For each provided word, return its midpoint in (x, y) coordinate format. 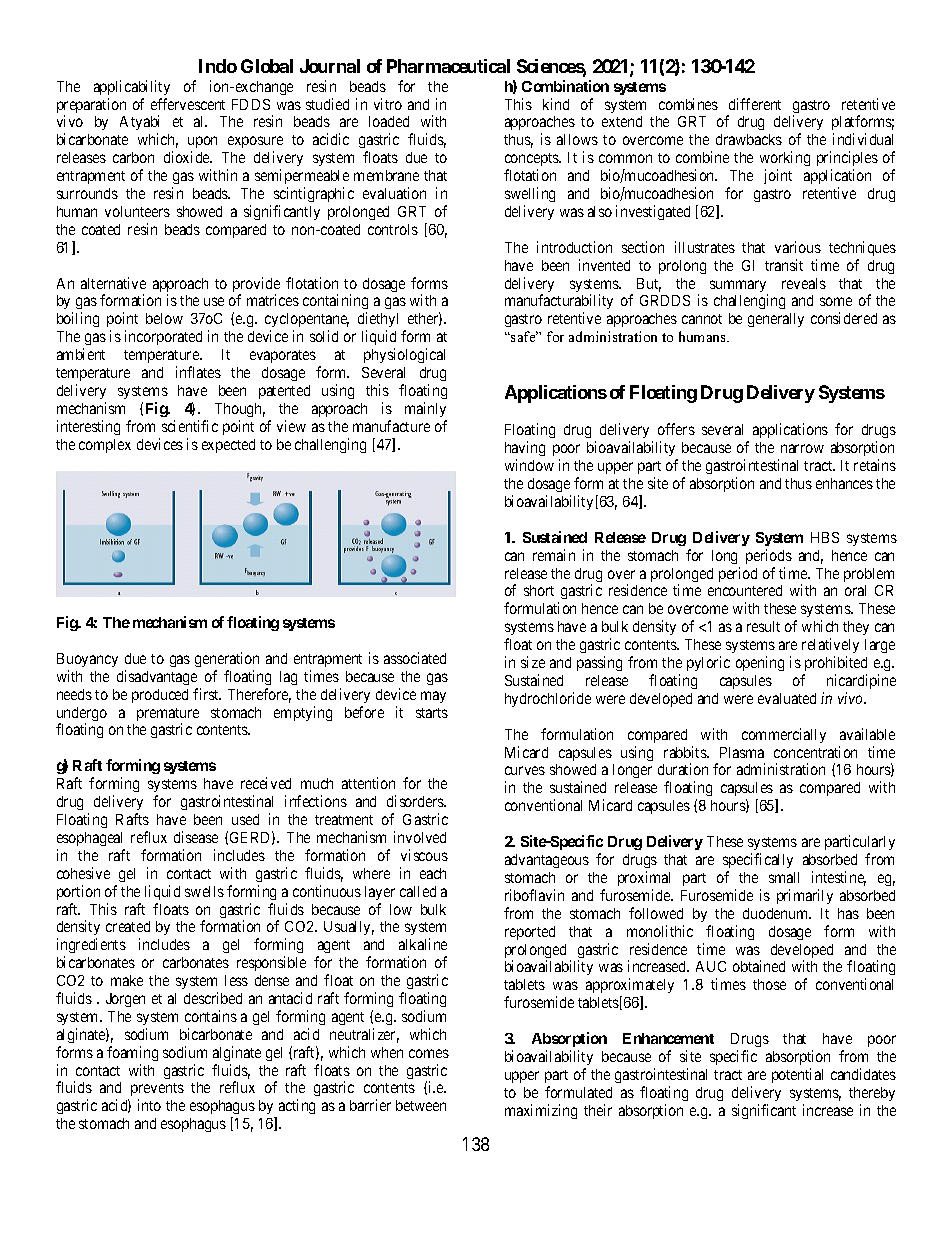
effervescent (188, 104)
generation (227, 659)
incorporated (163, 337)
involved (420, 837)
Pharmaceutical (448, 66)
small (784, 877)
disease (196, 837)
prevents (156, 1091)
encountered (745, 590)
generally (776, 320)
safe (523, 336)
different (755, 104)
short (539, 590)
